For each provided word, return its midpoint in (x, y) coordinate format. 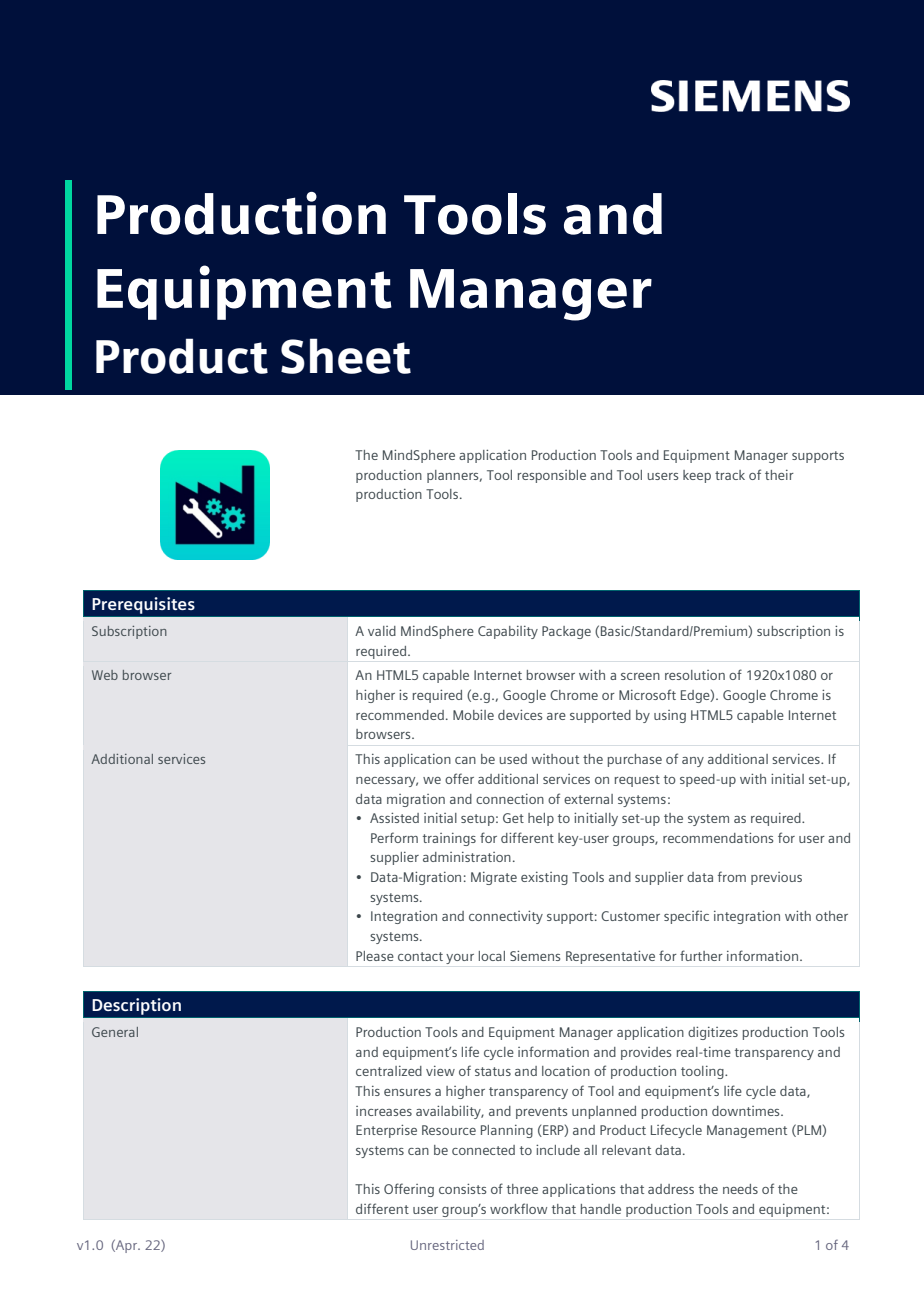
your (460, 959)
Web (105, 675)
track (730, 475)
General (115, 1032)
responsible (552, 476)
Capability (508, 632)
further (701, 955)
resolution (695, 675)
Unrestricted (447, 1245)
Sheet (346, 356)
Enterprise (386, 1131)
